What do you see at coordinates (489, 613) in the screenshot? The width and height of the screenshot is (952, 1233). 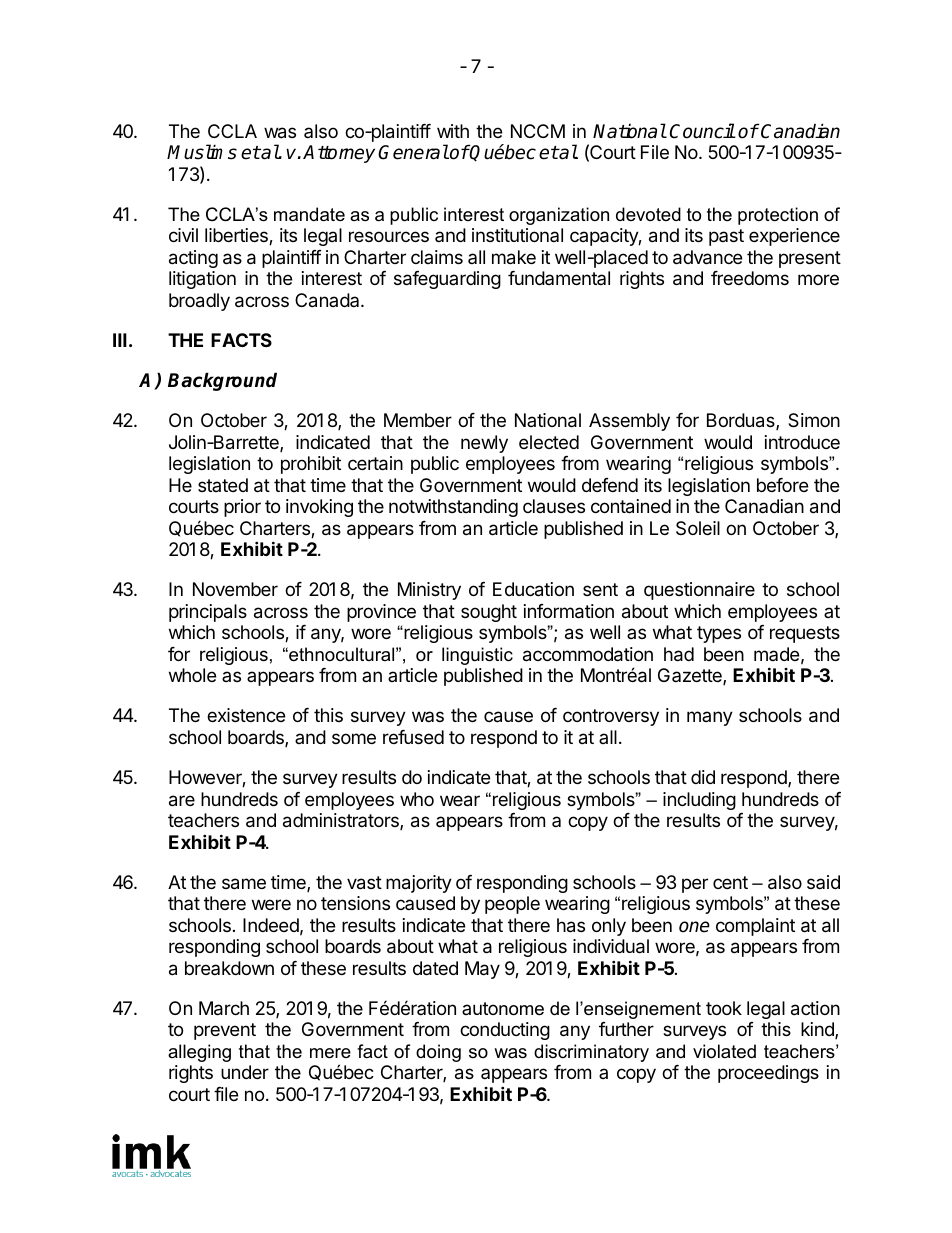 I see `sought` at bounding box center [489, 613].
